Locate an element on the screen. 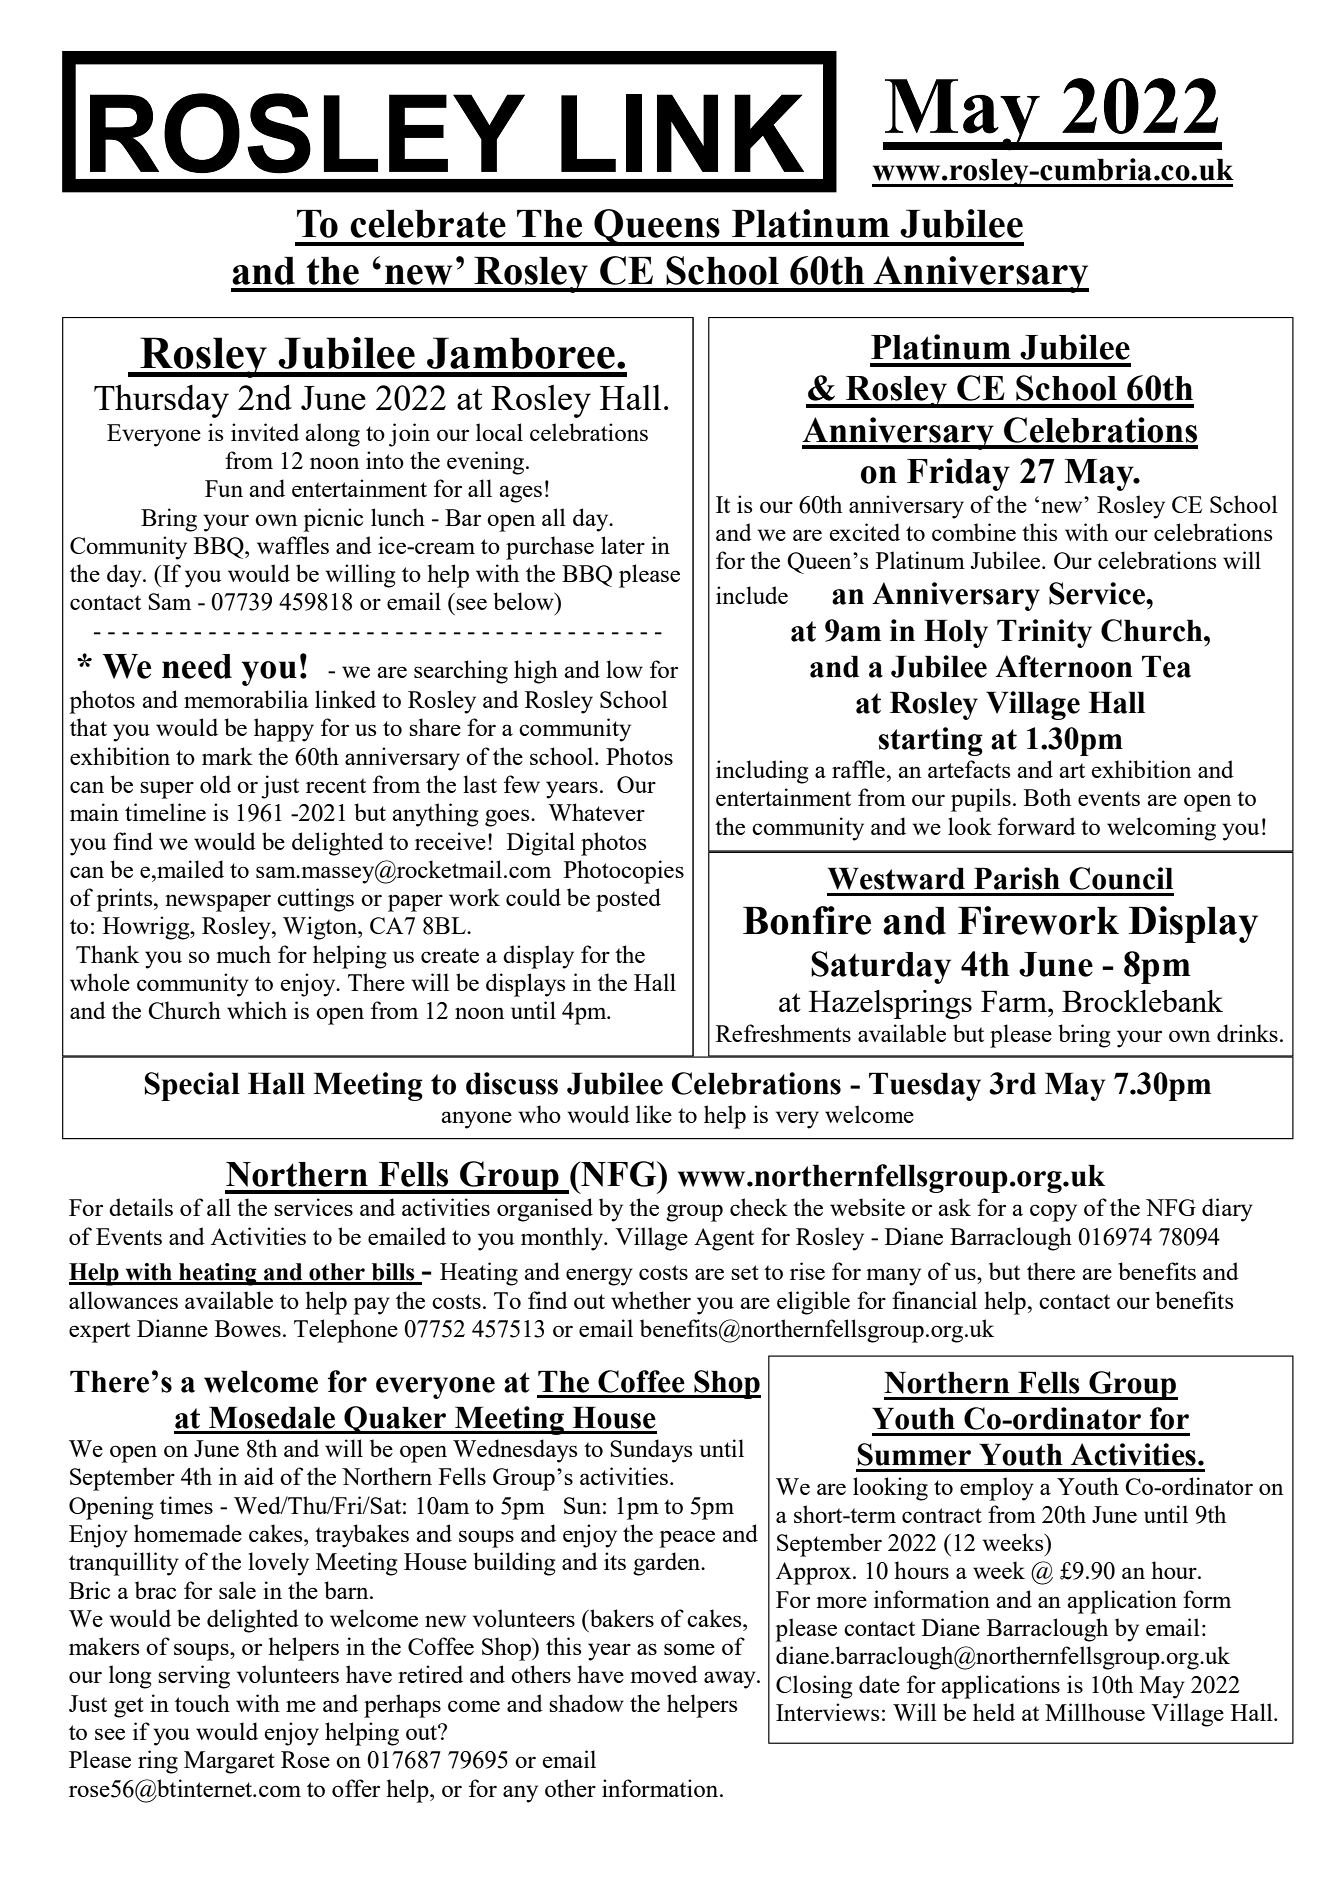  Refreshments is located at coordinates (783, 1033).
